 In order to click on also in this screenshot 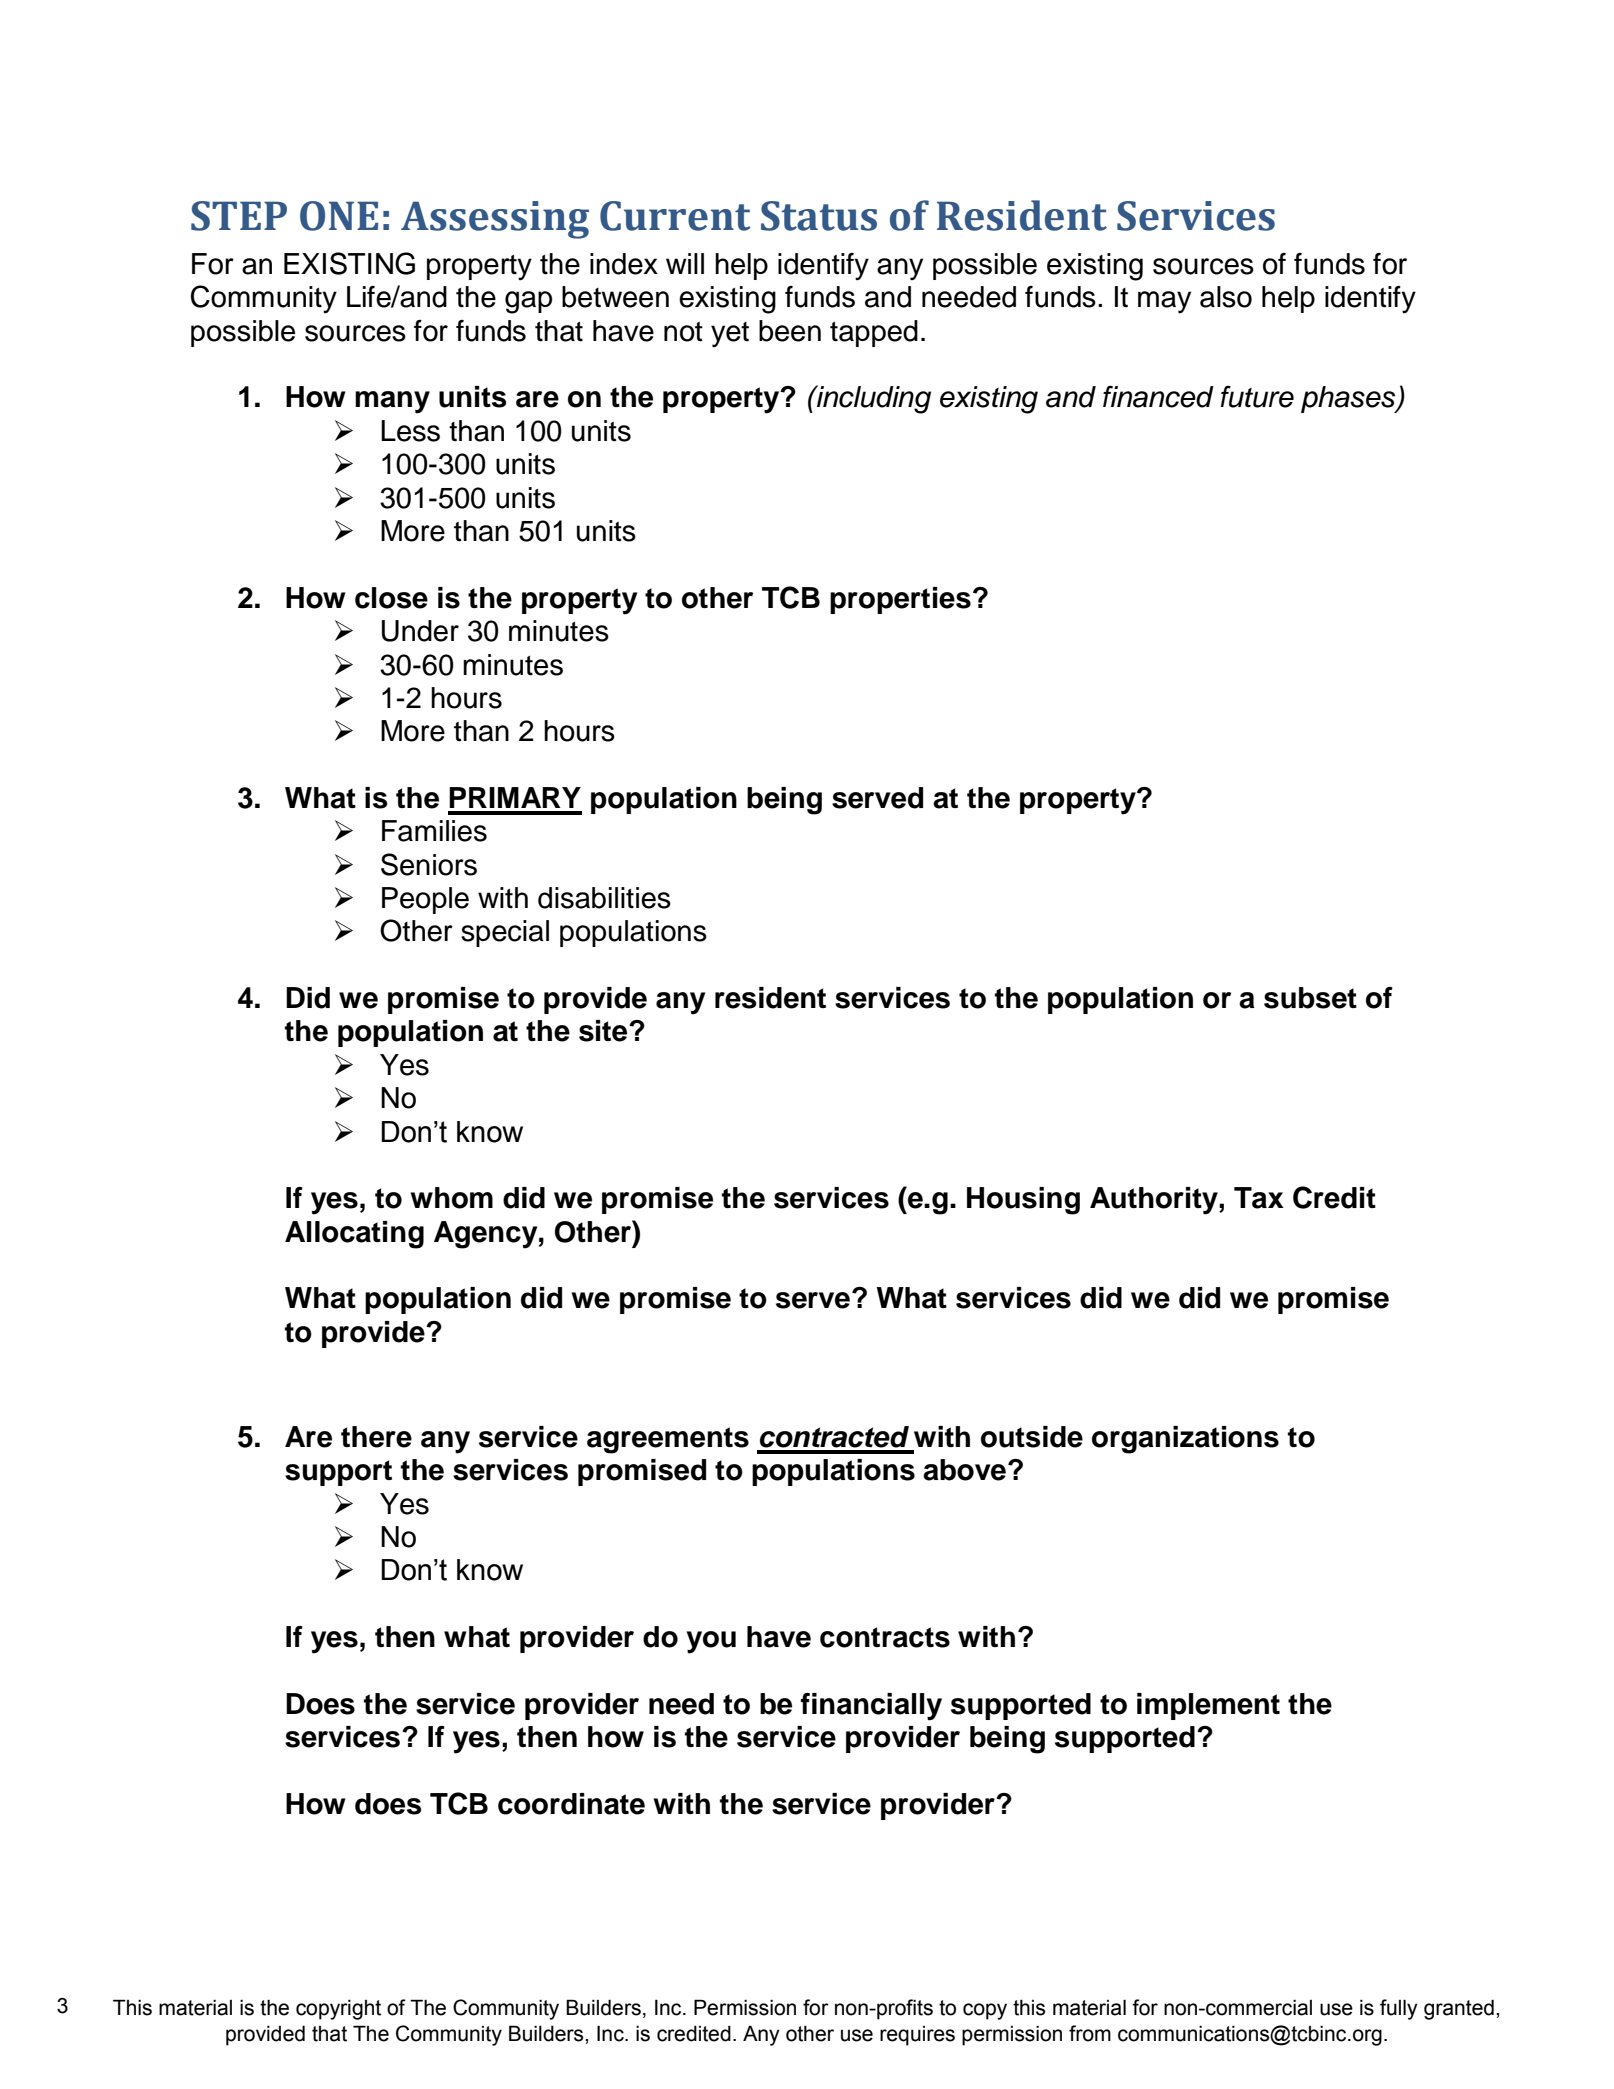, I will do `click(1226, 297)`.
